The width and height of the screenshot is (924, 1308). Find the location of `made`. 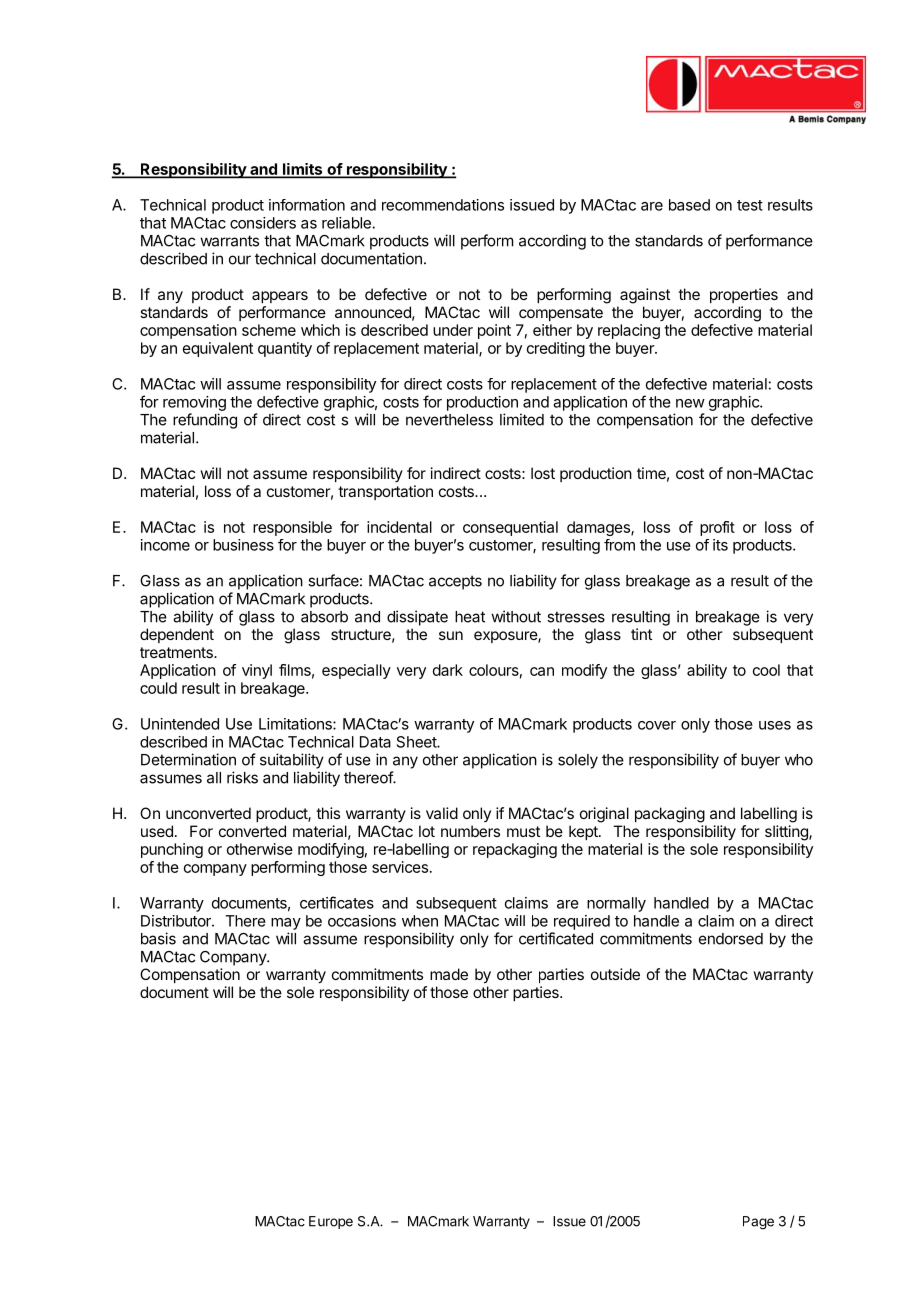

made is located at coordinates (449, 974).
